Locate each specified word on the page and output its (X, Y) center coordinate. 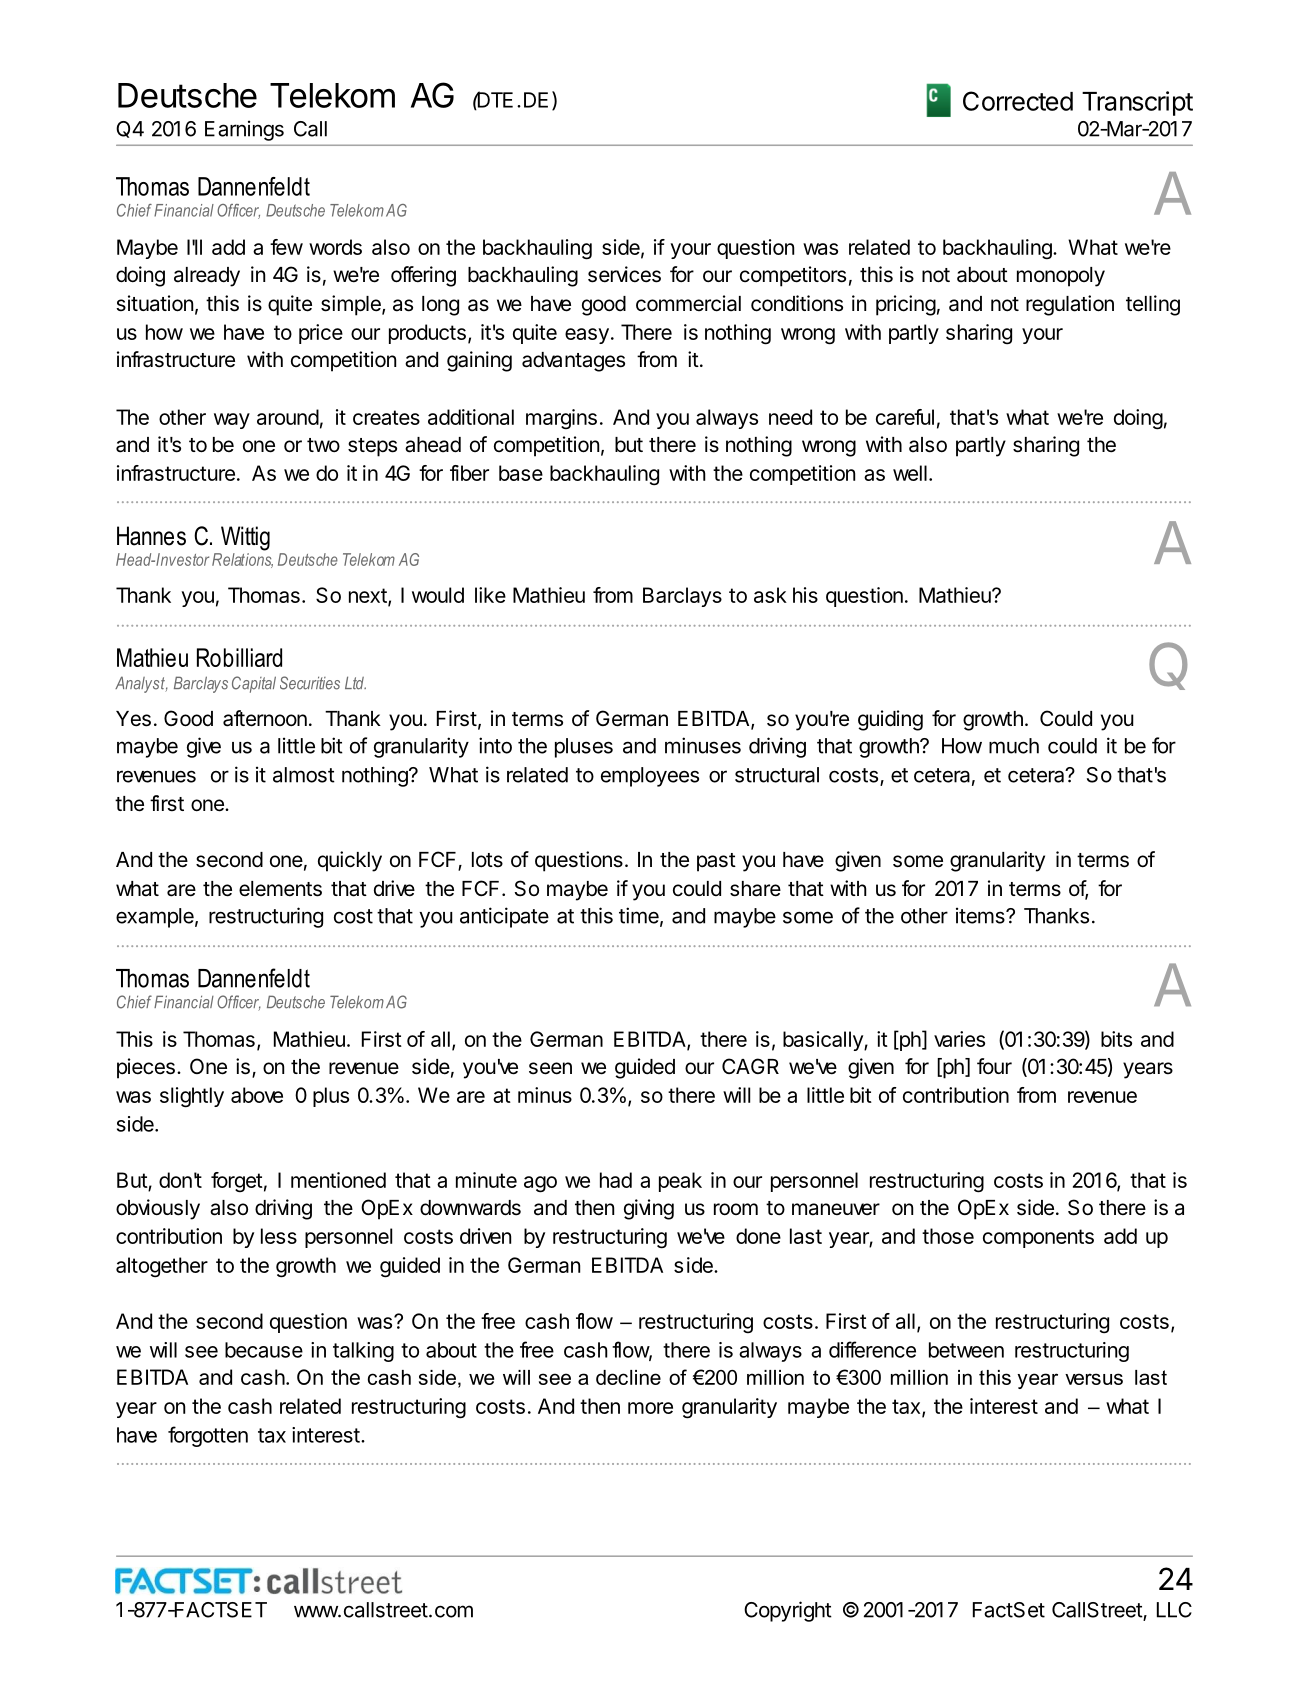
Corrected (1018, 101)
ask (770, 595)
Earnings (244, 130)
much (1014, 746)
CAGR (750, 1066)
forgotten (208, 1436)
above (257, 1095)
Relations (242, 560)
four (994, 1066)
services (624, 274)
